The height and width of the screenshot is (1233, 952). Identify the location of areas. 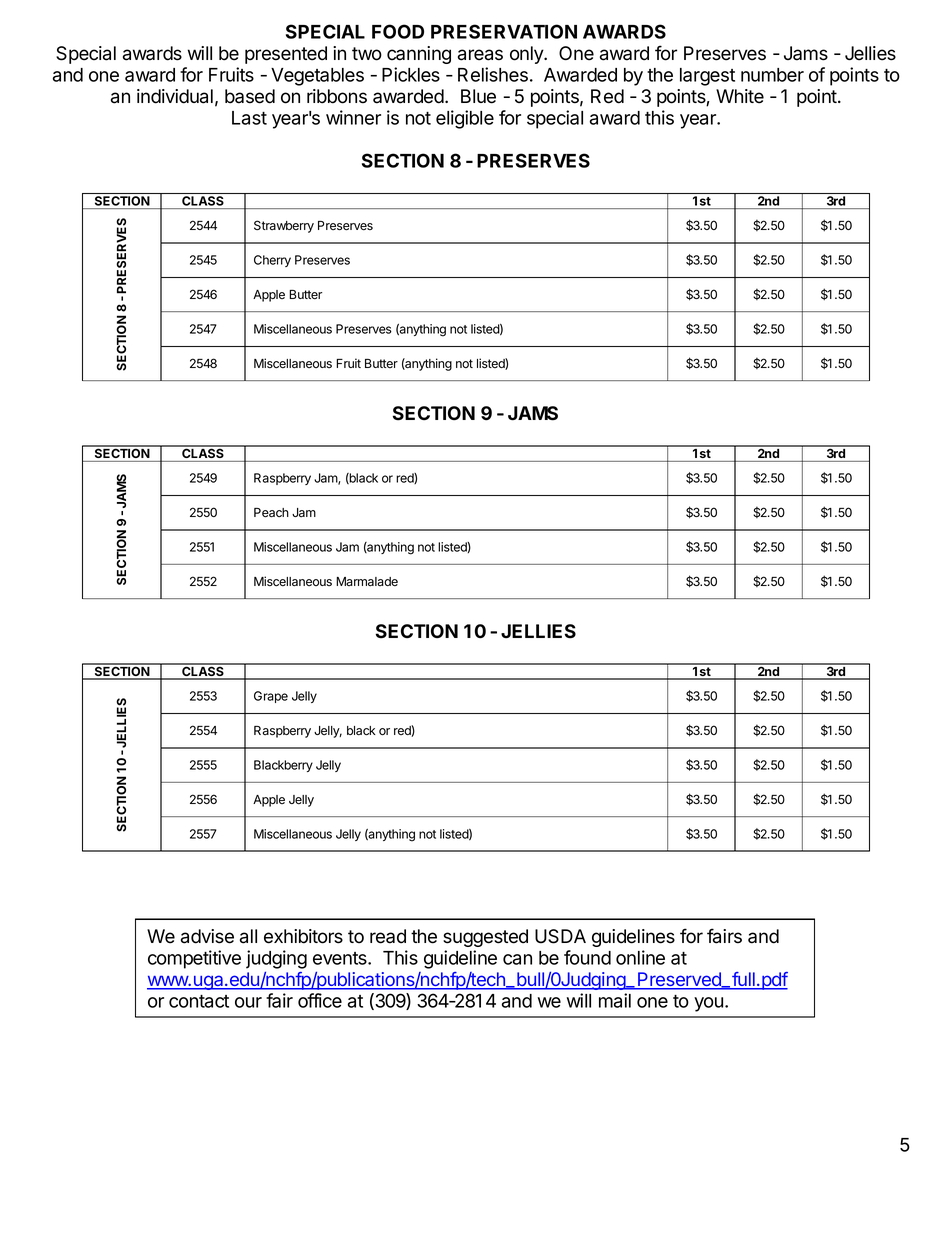
(480, 55).
